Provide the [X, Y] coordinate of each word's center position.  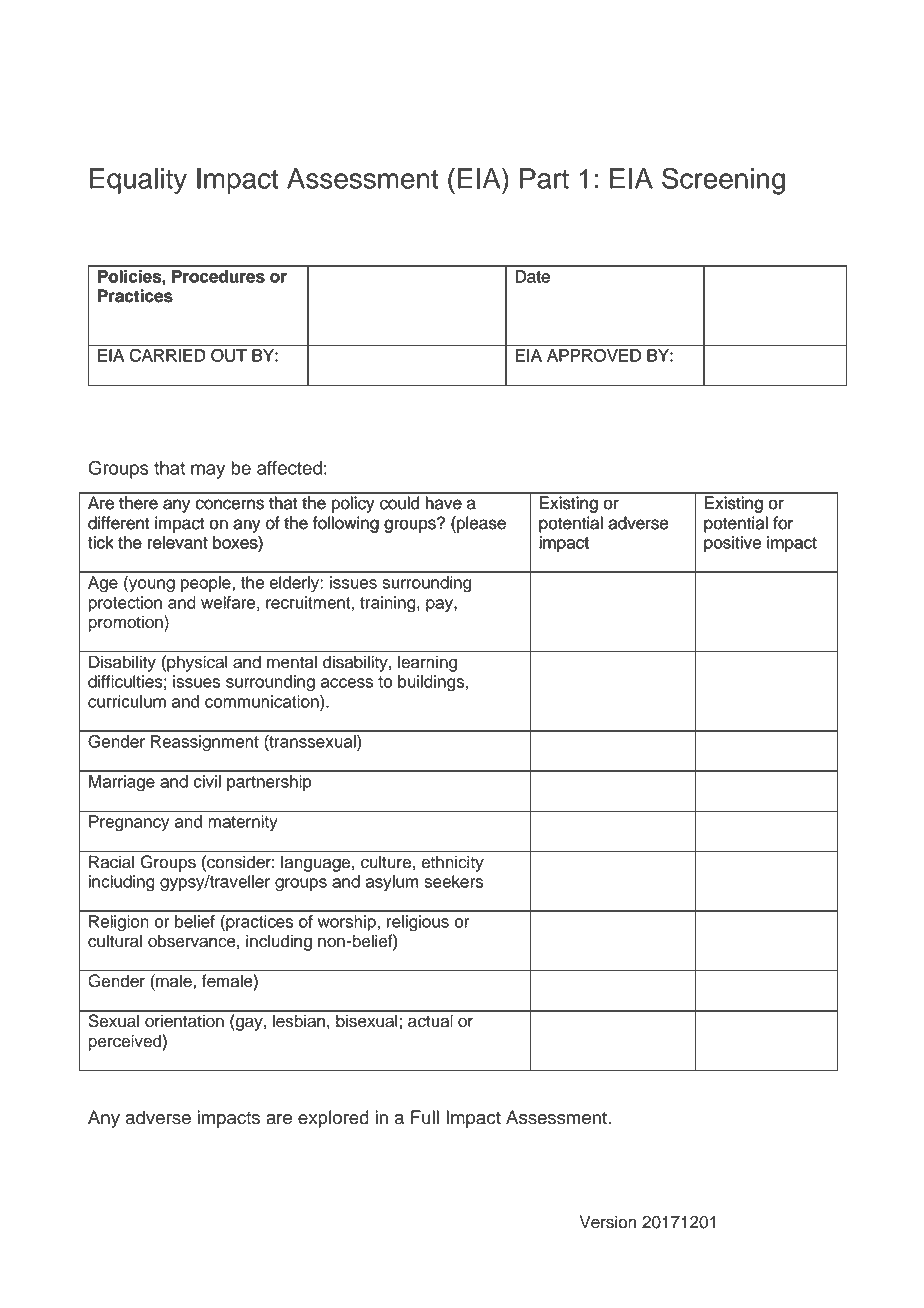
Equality [138, 181]
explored [333, 1119]
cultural [115, 941]
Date [533, 276]
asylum [392, 883]
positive [732, 544]
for [783, 523]
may [208, 471]
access [347, 683]
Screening [723, 181]
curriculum [127, 701]
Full [425, 1117]
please [480, 524]
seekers [453, 881]
